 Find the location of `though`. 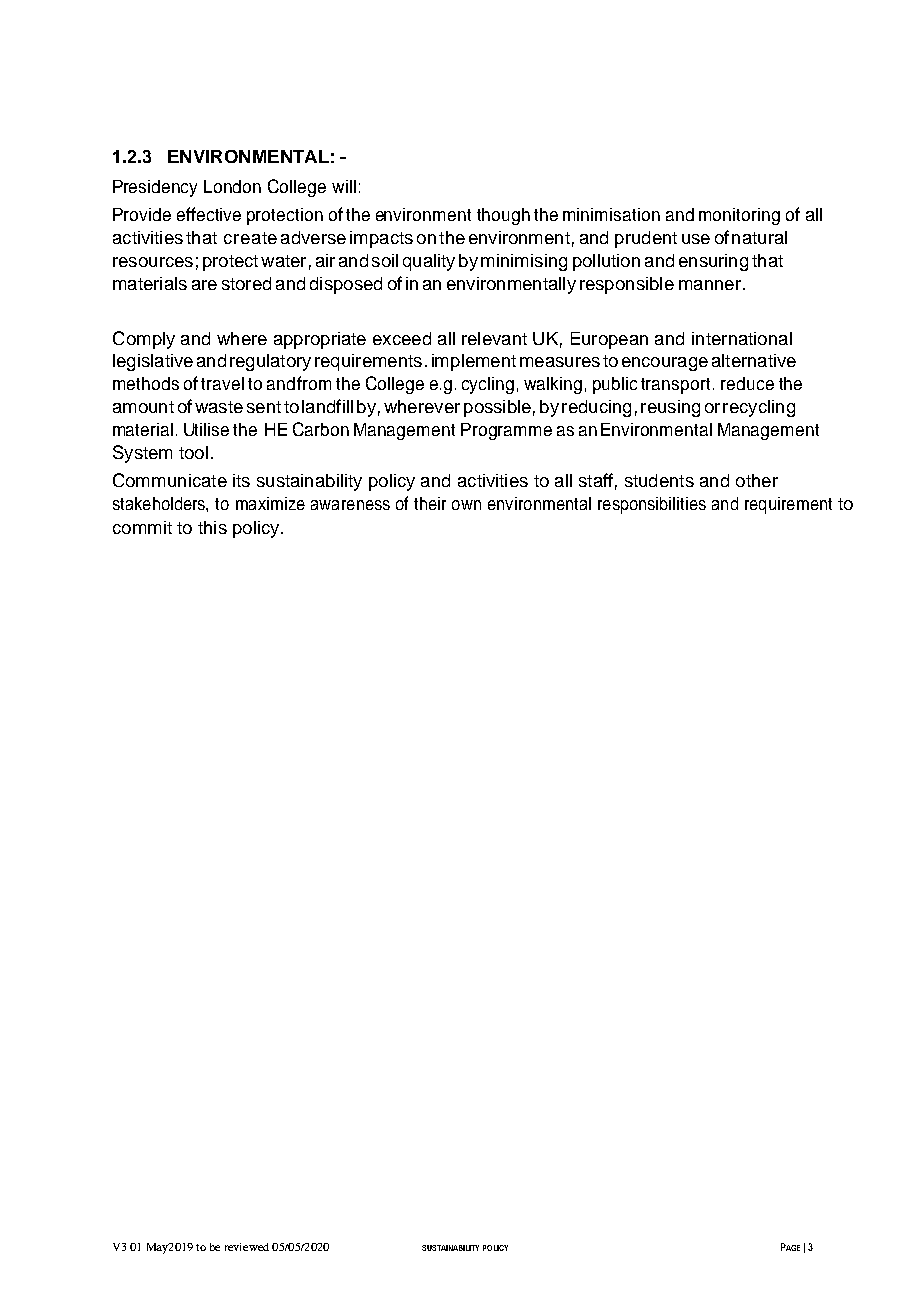

though is located at coordinates (503, 216).
